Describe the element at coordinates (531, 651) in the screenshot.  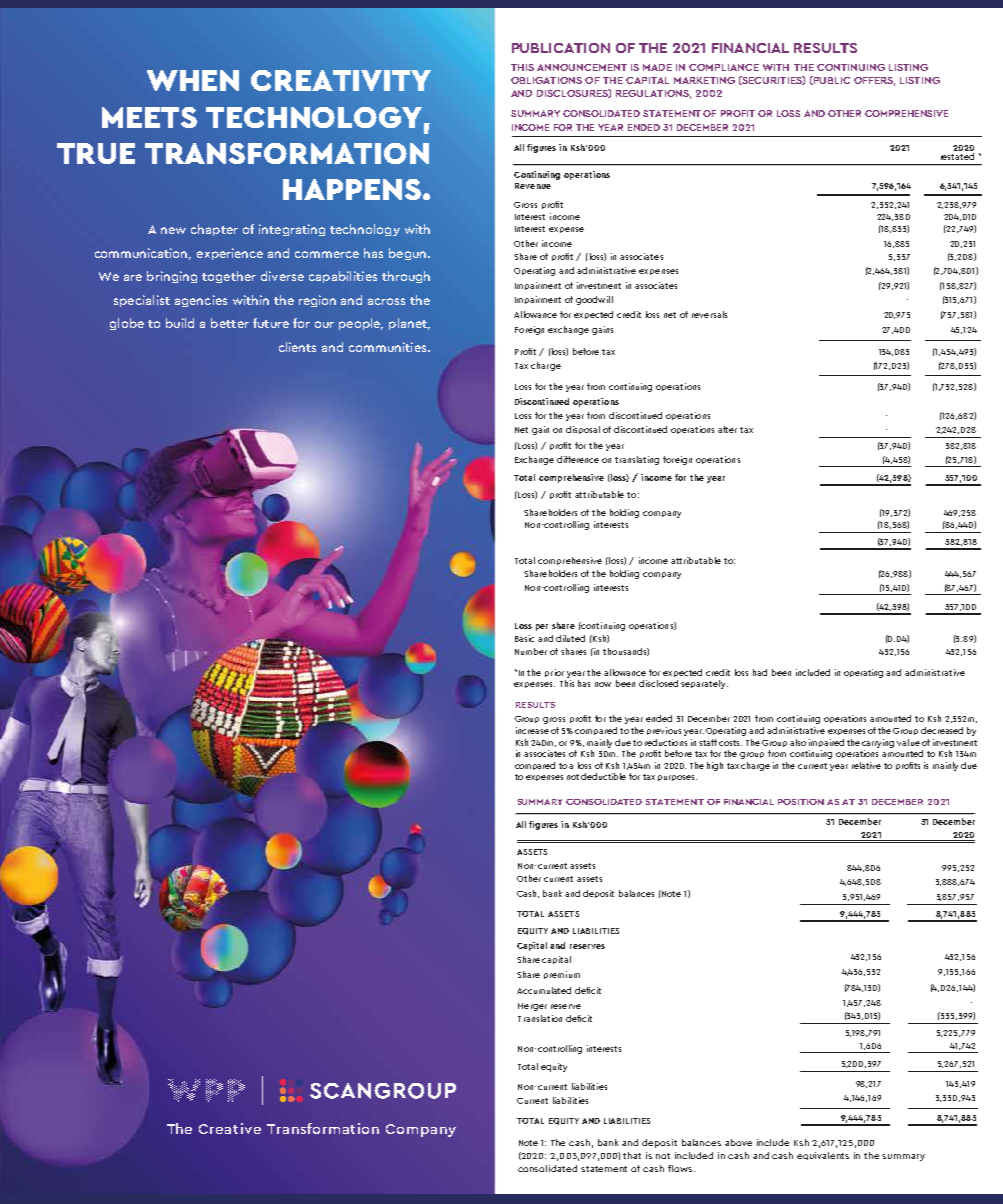
I see `Number` at that location.
